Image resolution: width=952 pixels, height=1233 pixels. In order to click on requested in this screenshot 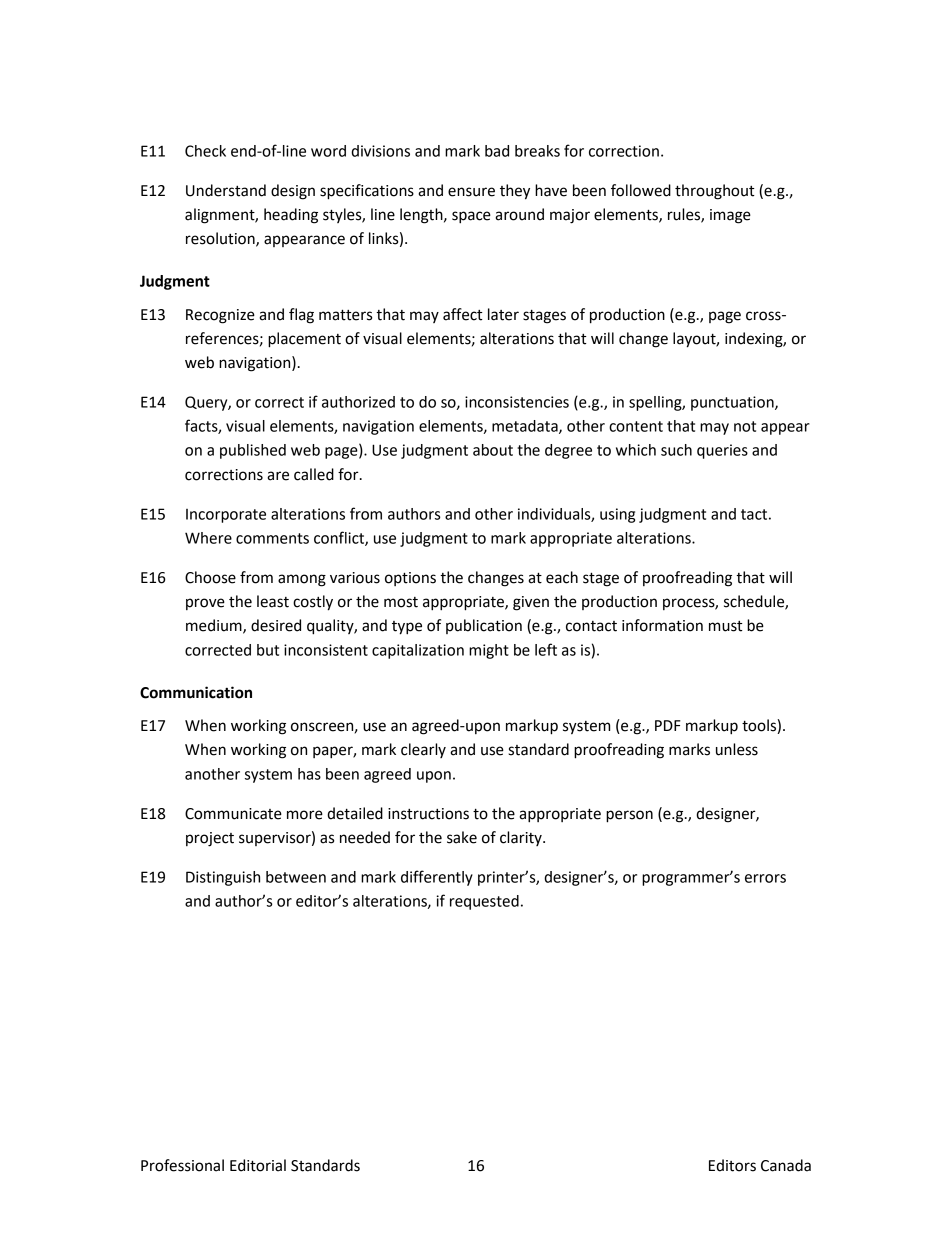, I will do `click(484, 902)`.
